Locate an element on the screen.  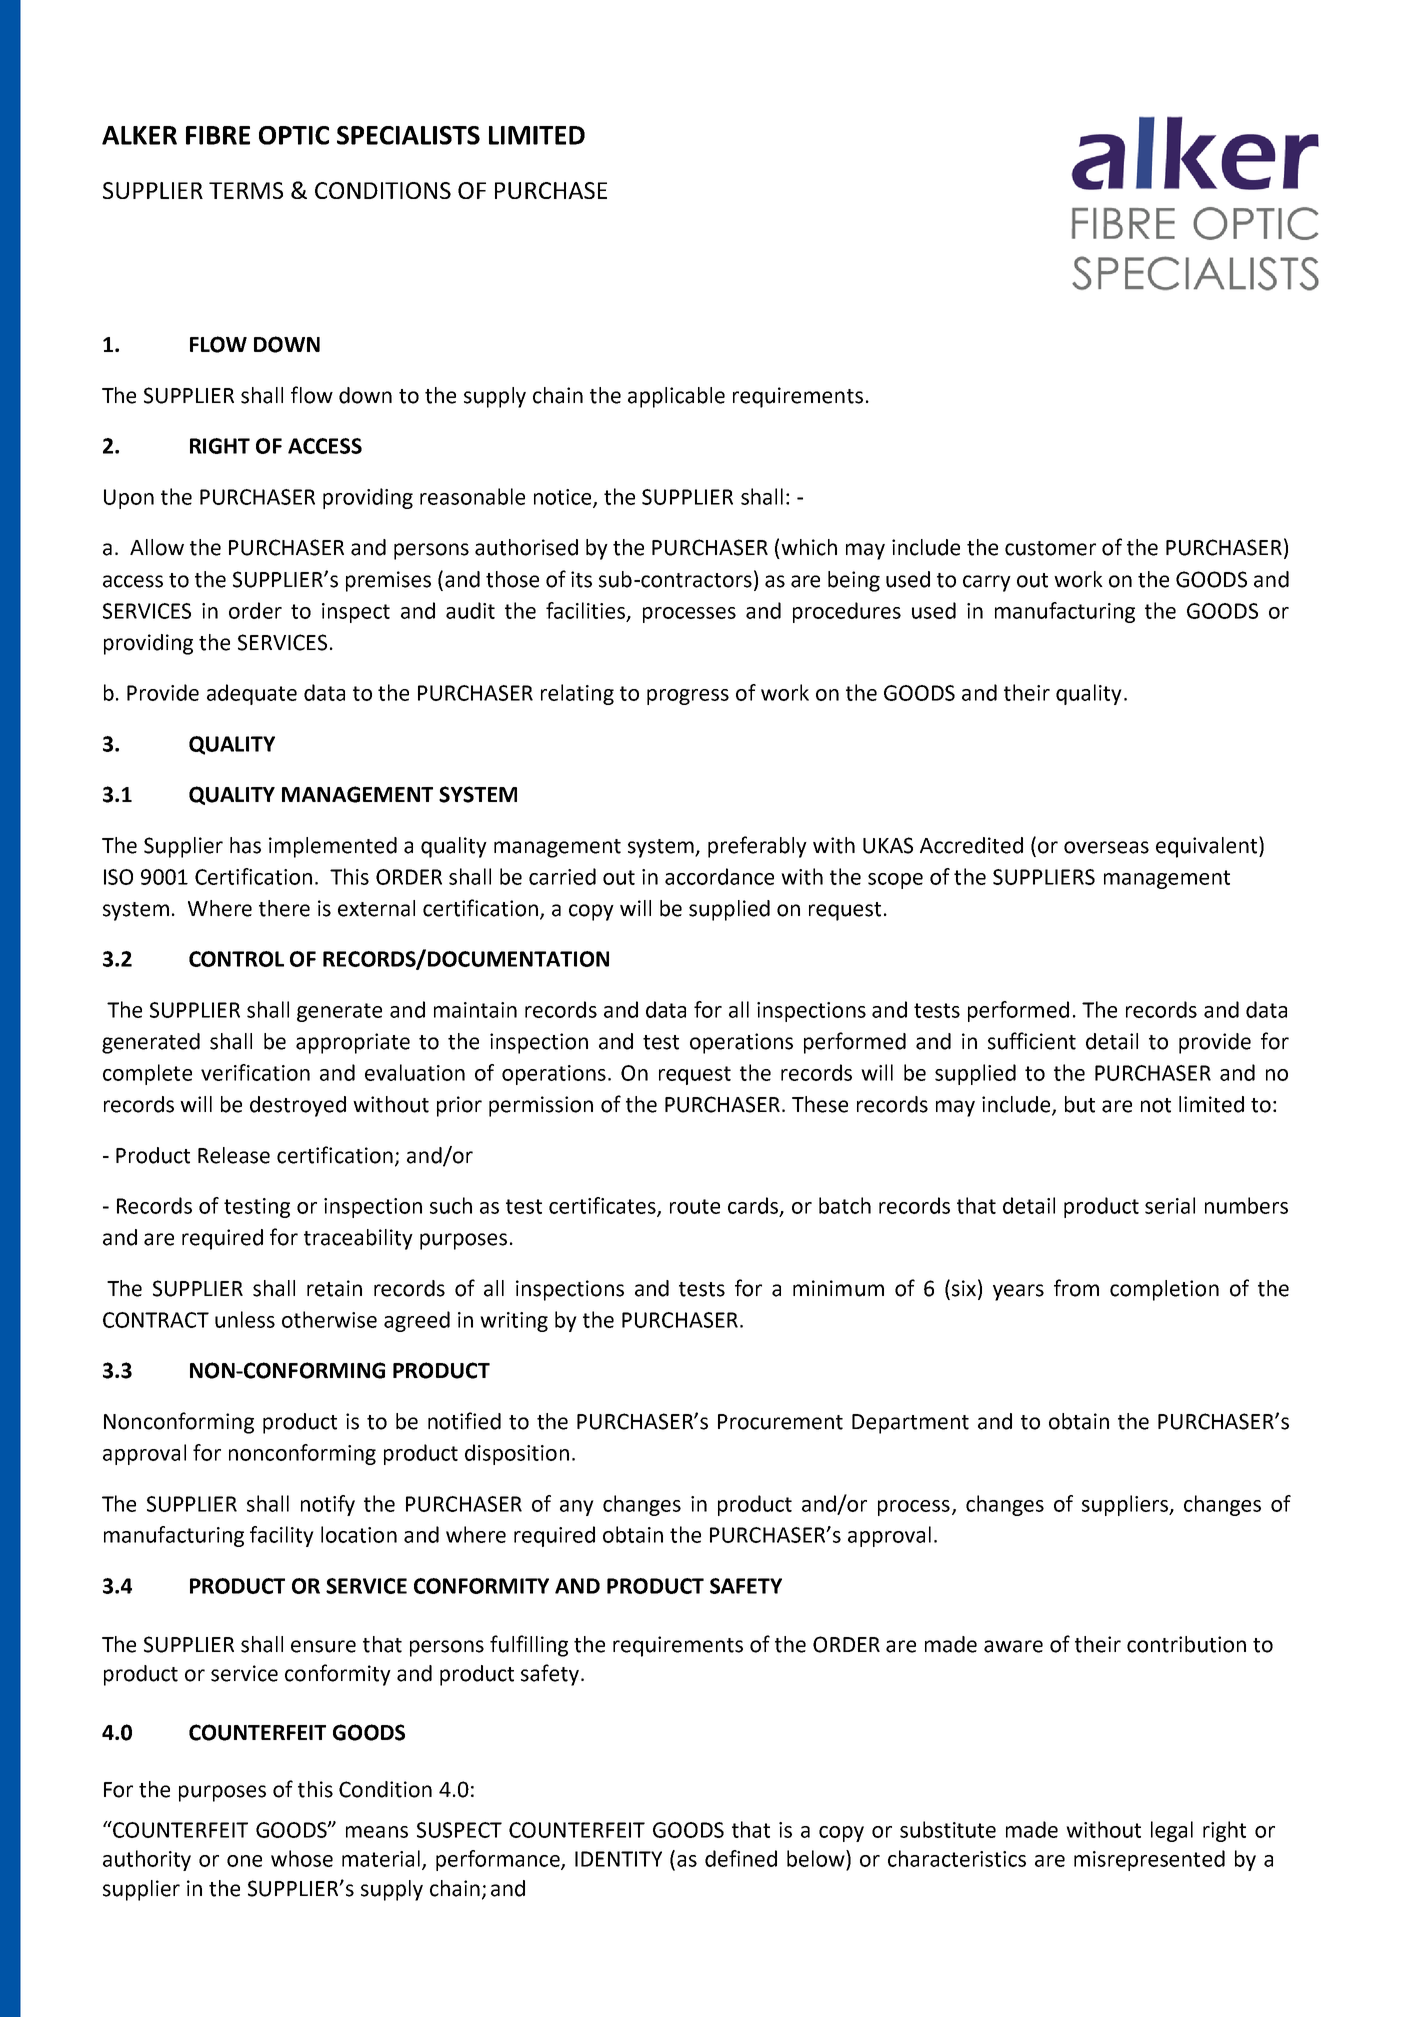
TERMS is located at coordinates (246, 190).
